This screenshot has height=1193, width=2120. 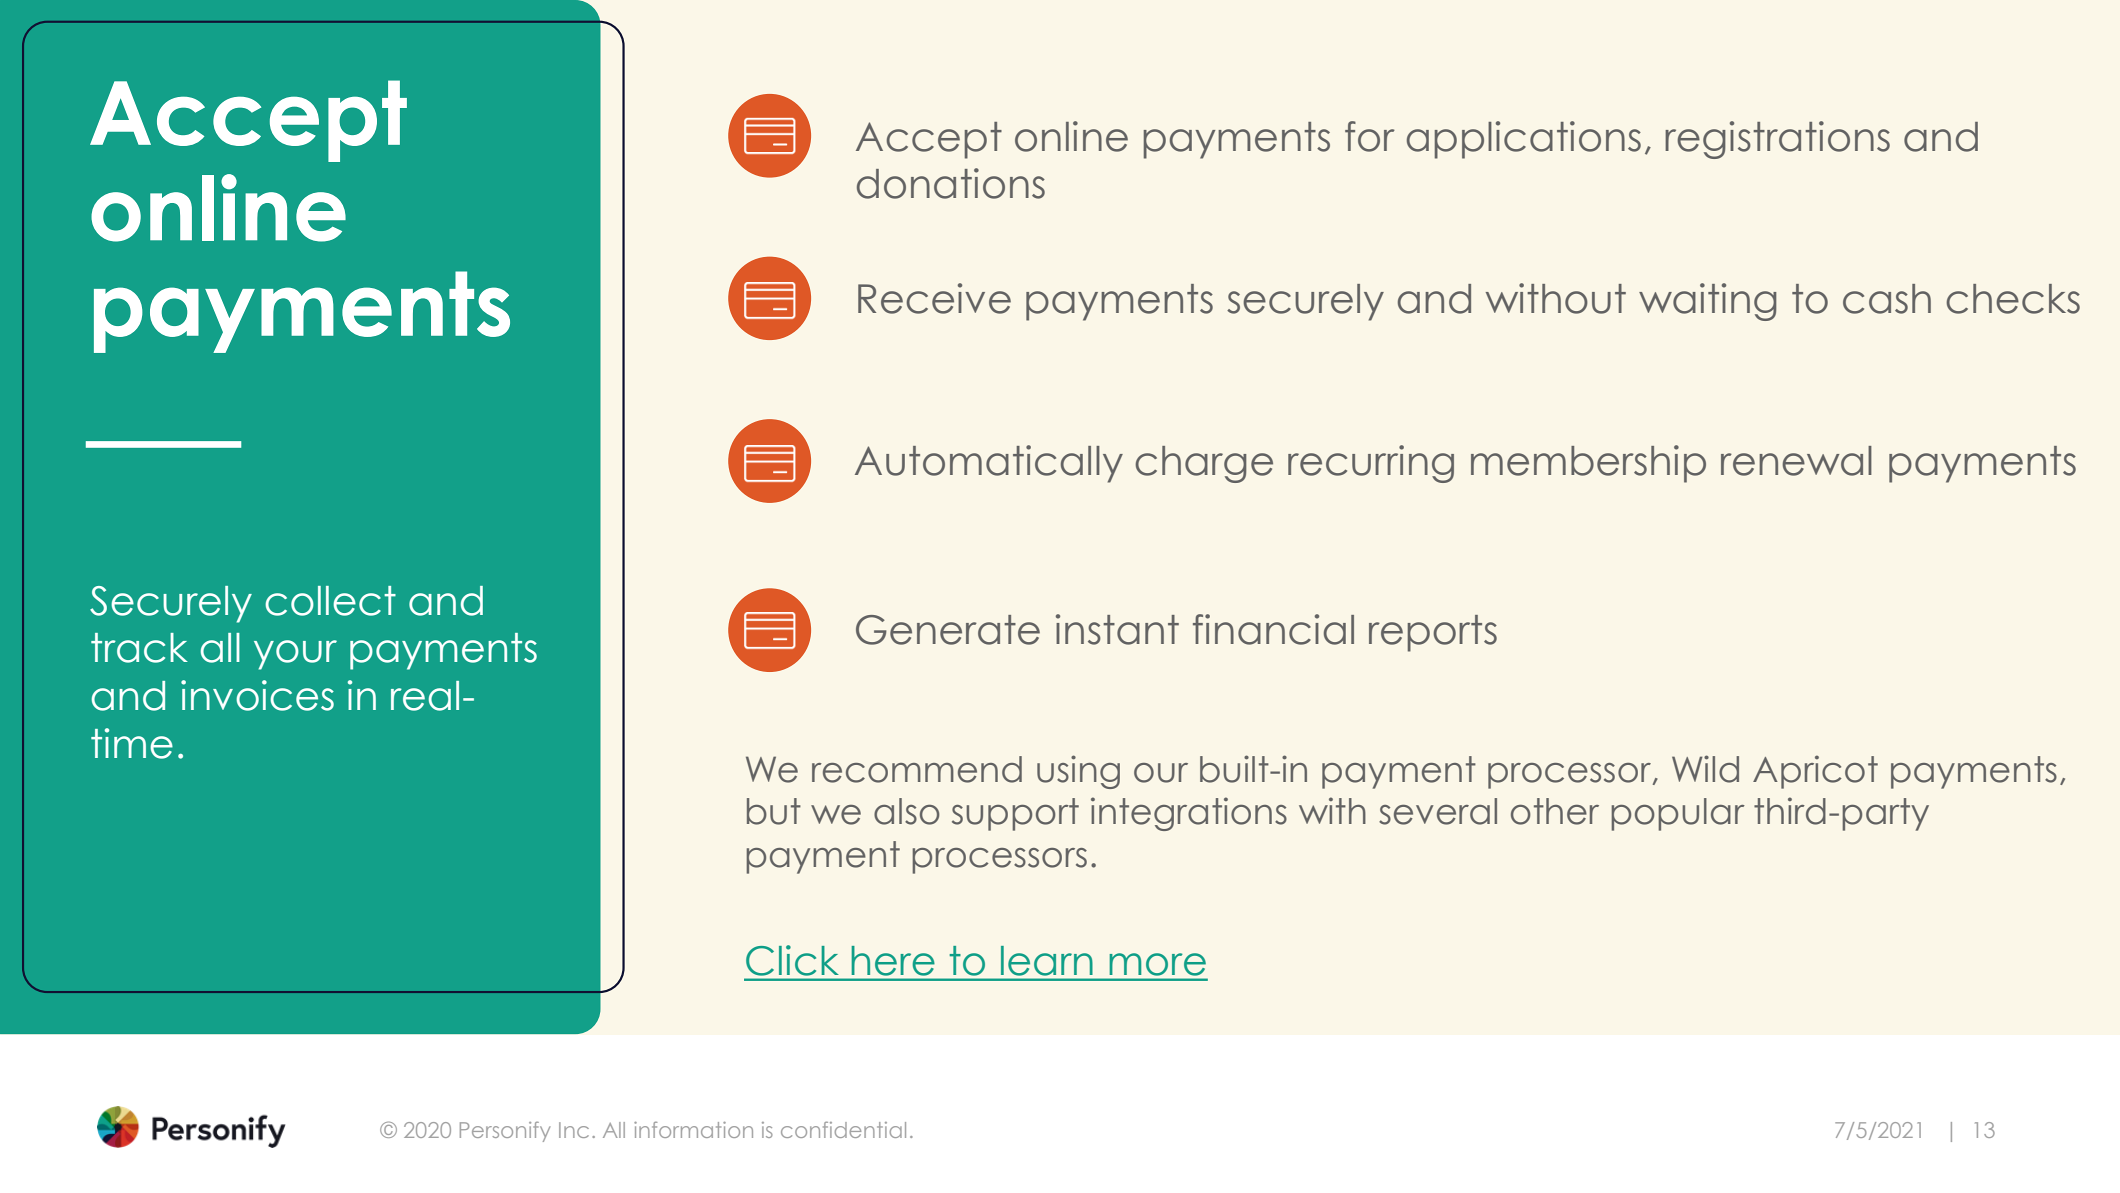 I want to click on popular, so click(x=1678, y=814).
